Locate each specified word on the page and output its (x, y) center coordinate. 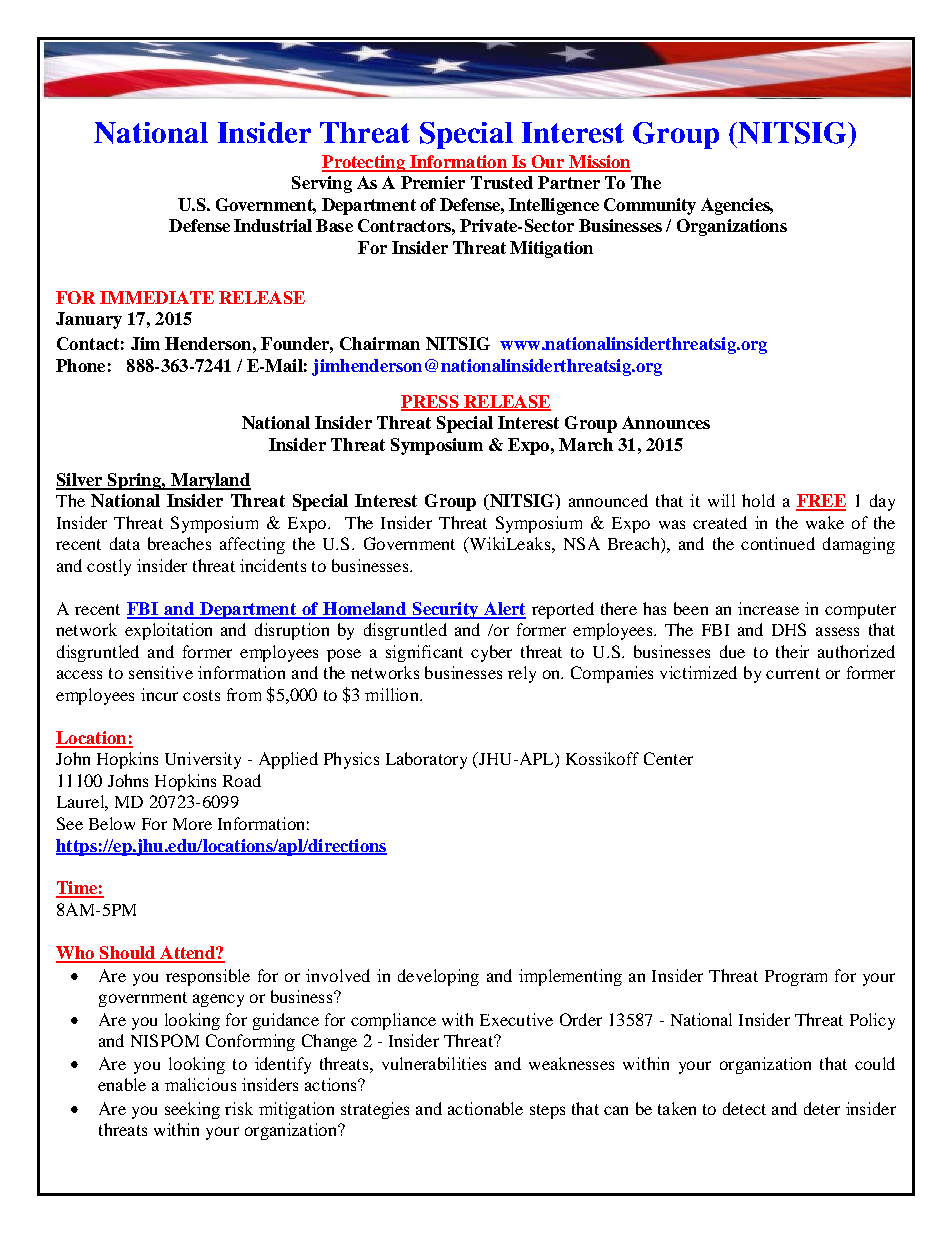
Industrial (273, 225)
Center (668, 758)
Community (650, 206)
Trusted (502, 182)
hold (758, 500)
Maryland (209, 481)
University (203, 760)
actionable (485, 1108)
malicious (200, 1084)
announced (608, 500)
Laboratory (426, 760)
